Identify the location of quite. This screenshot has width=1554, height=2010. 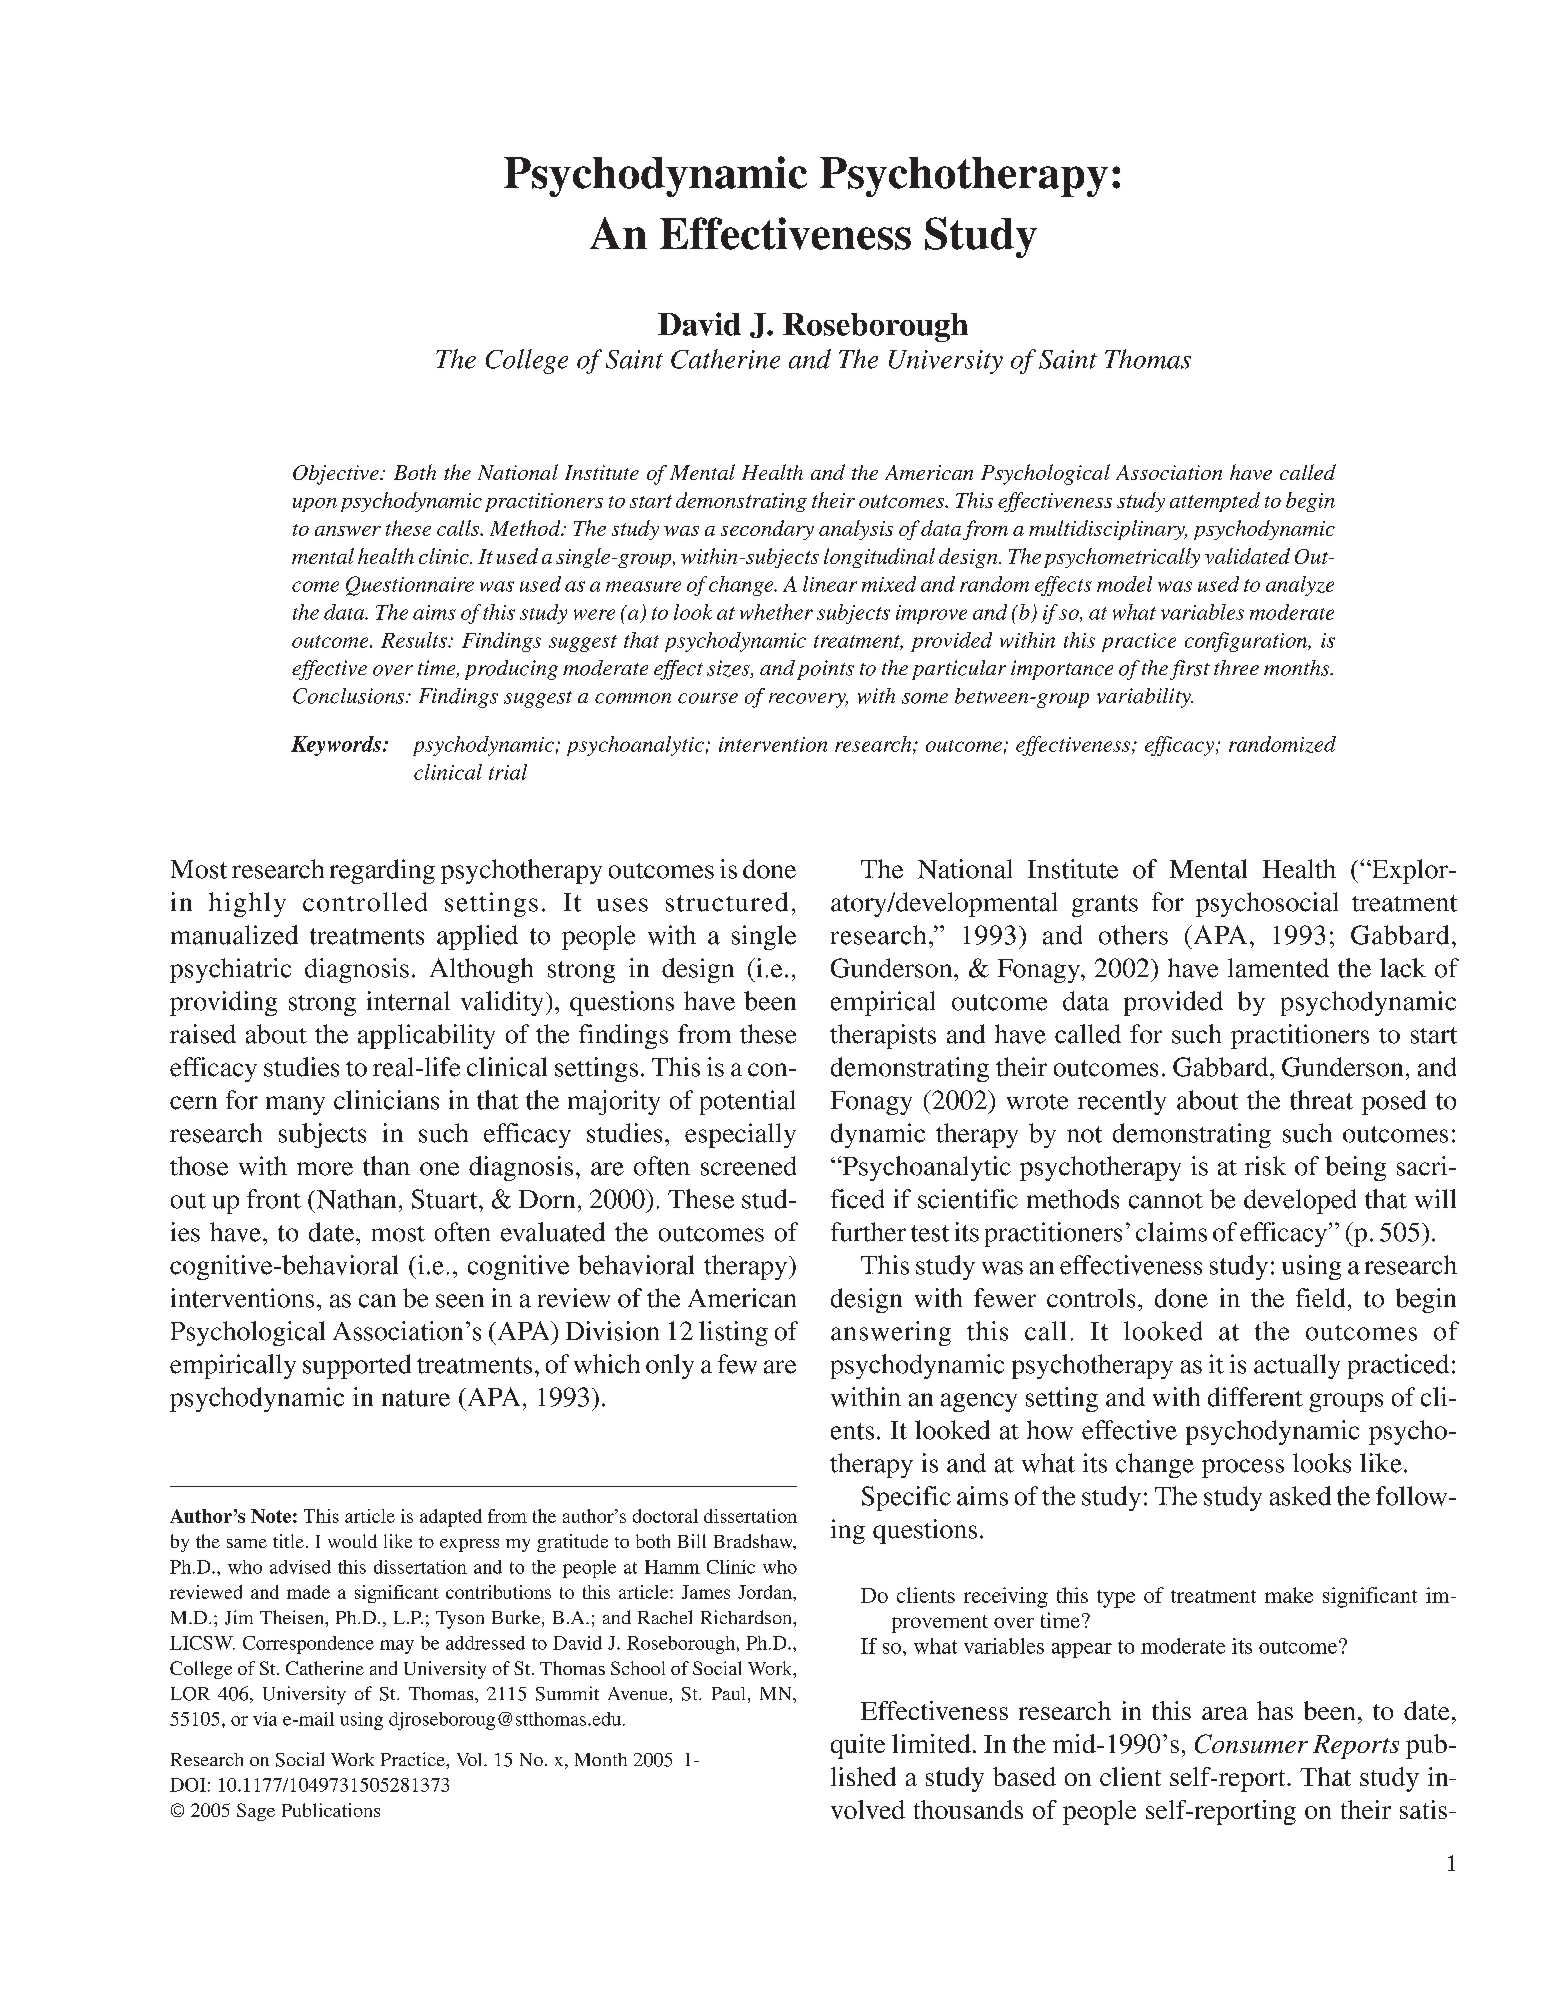
(858, 1746).
